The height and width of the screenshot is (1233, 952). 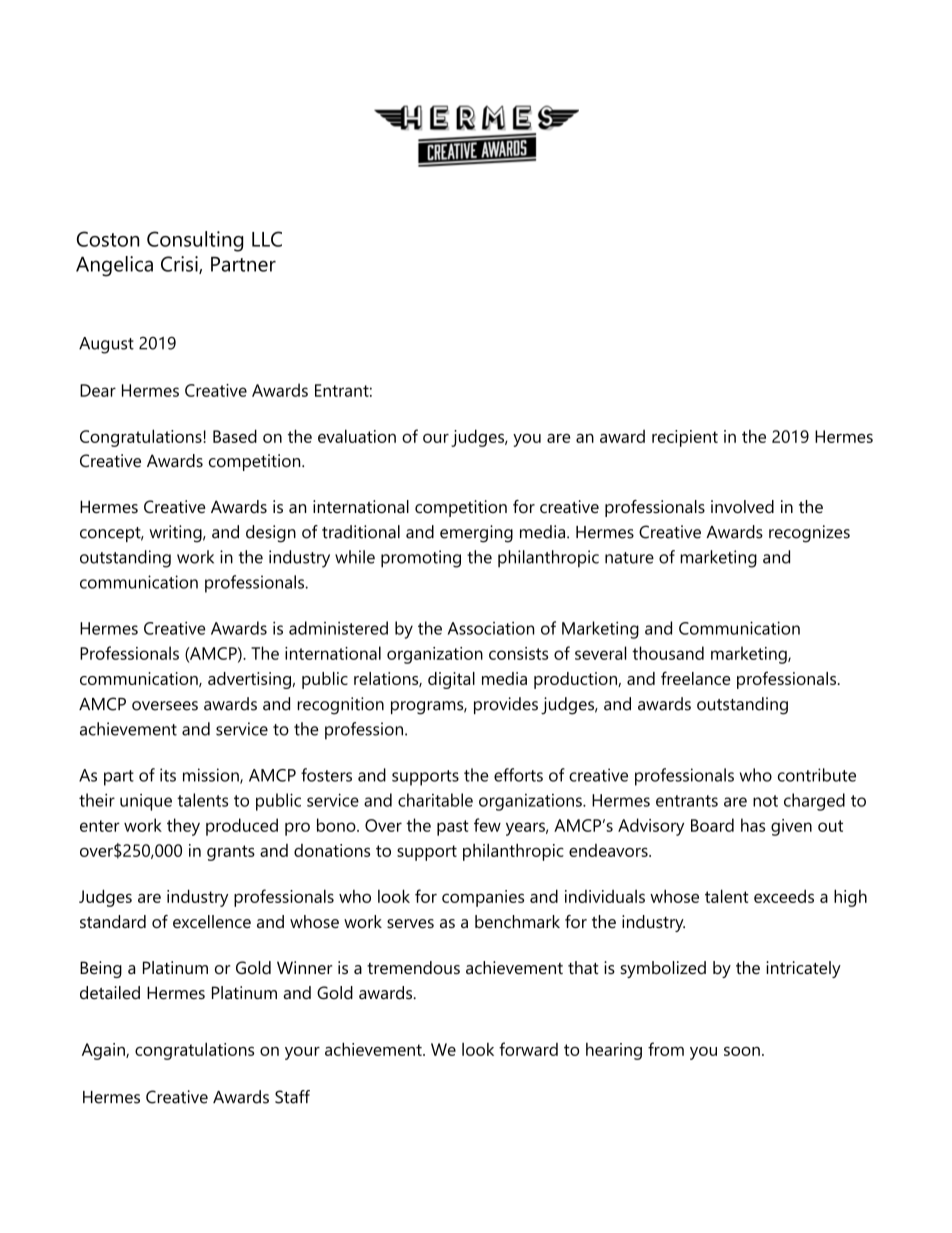 I want to click on not, so click(x=765, y=801).
